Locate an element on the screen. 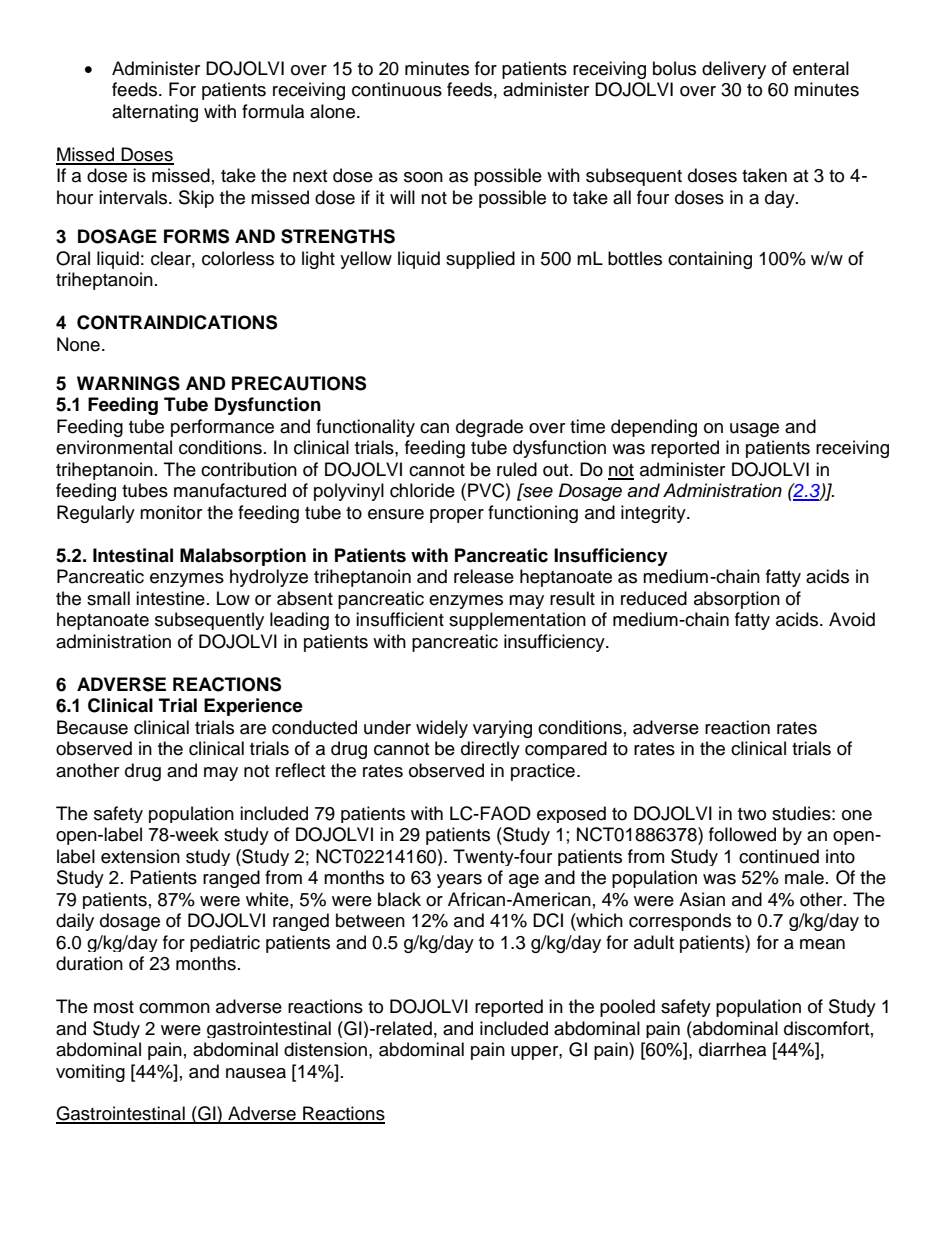  Because is located at coordinates (92, 727).
